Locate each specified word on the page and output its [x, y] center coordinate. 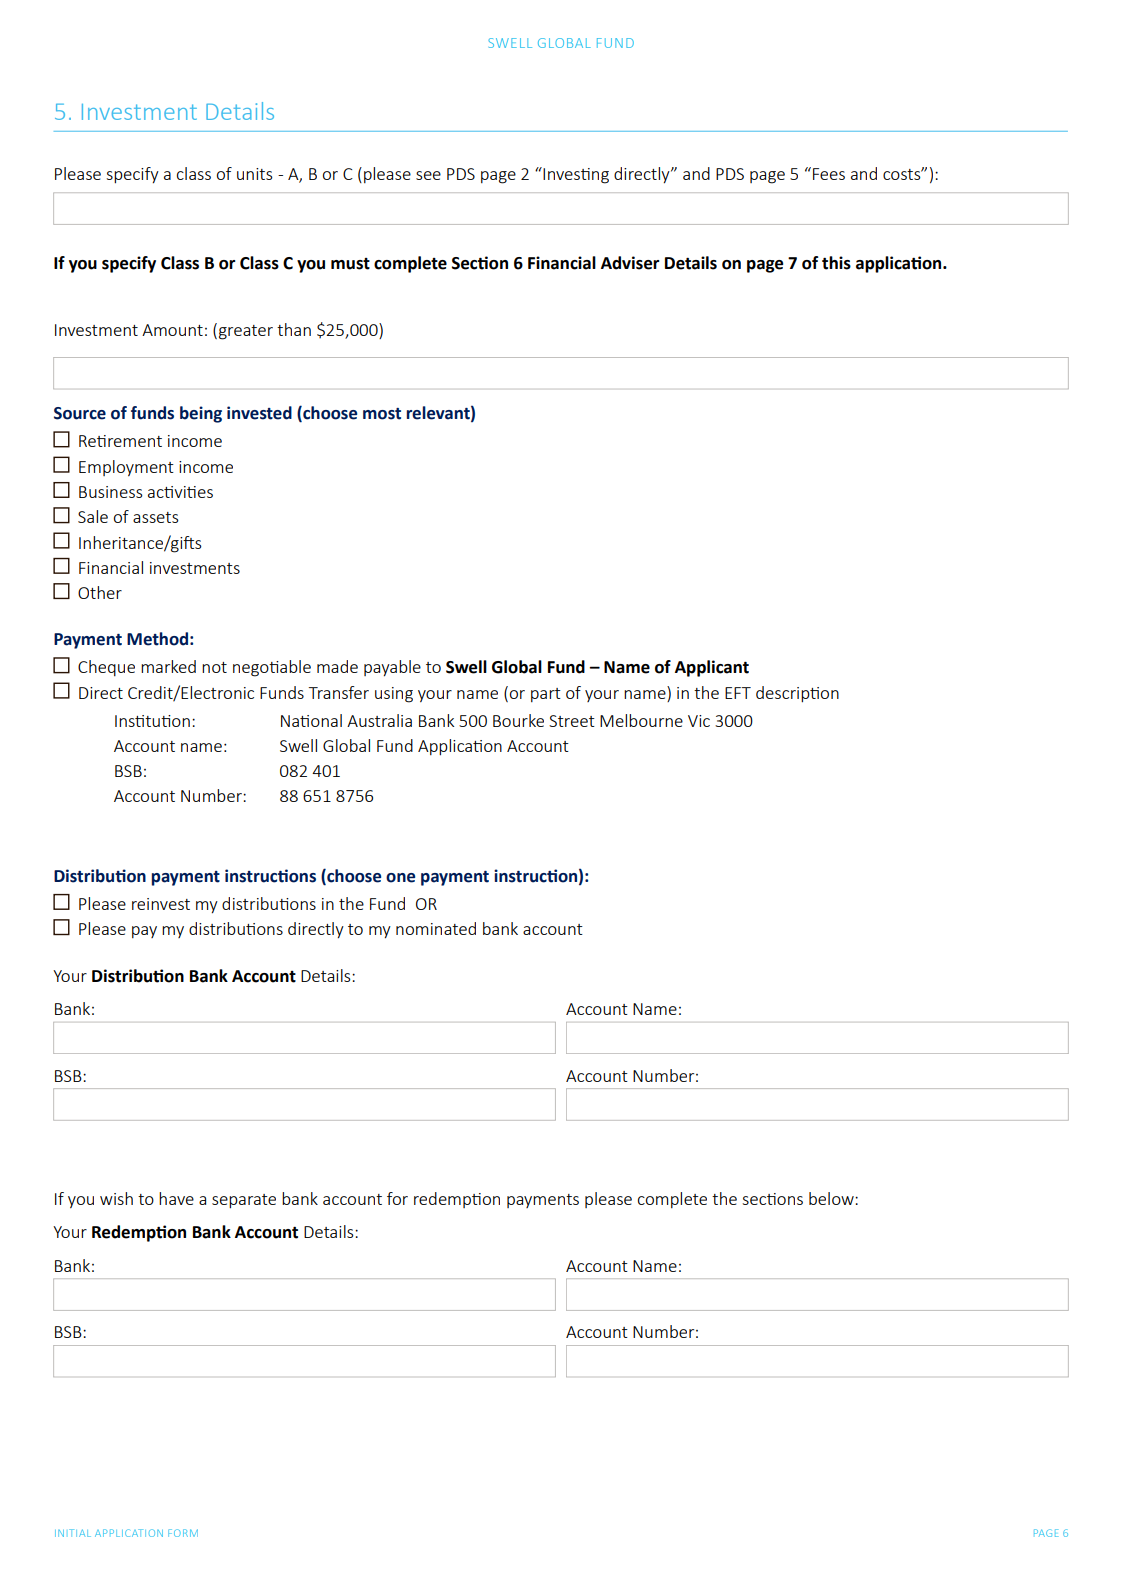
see [428, 175]
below [832, 1198]
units [255, 174]
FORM [183, 1533]
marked [168, 666]
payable [392, 668]
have [176, 1198]
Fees [829, 174]
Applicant [712, 668]
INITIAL [73, 1533]
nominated [436, 928]
